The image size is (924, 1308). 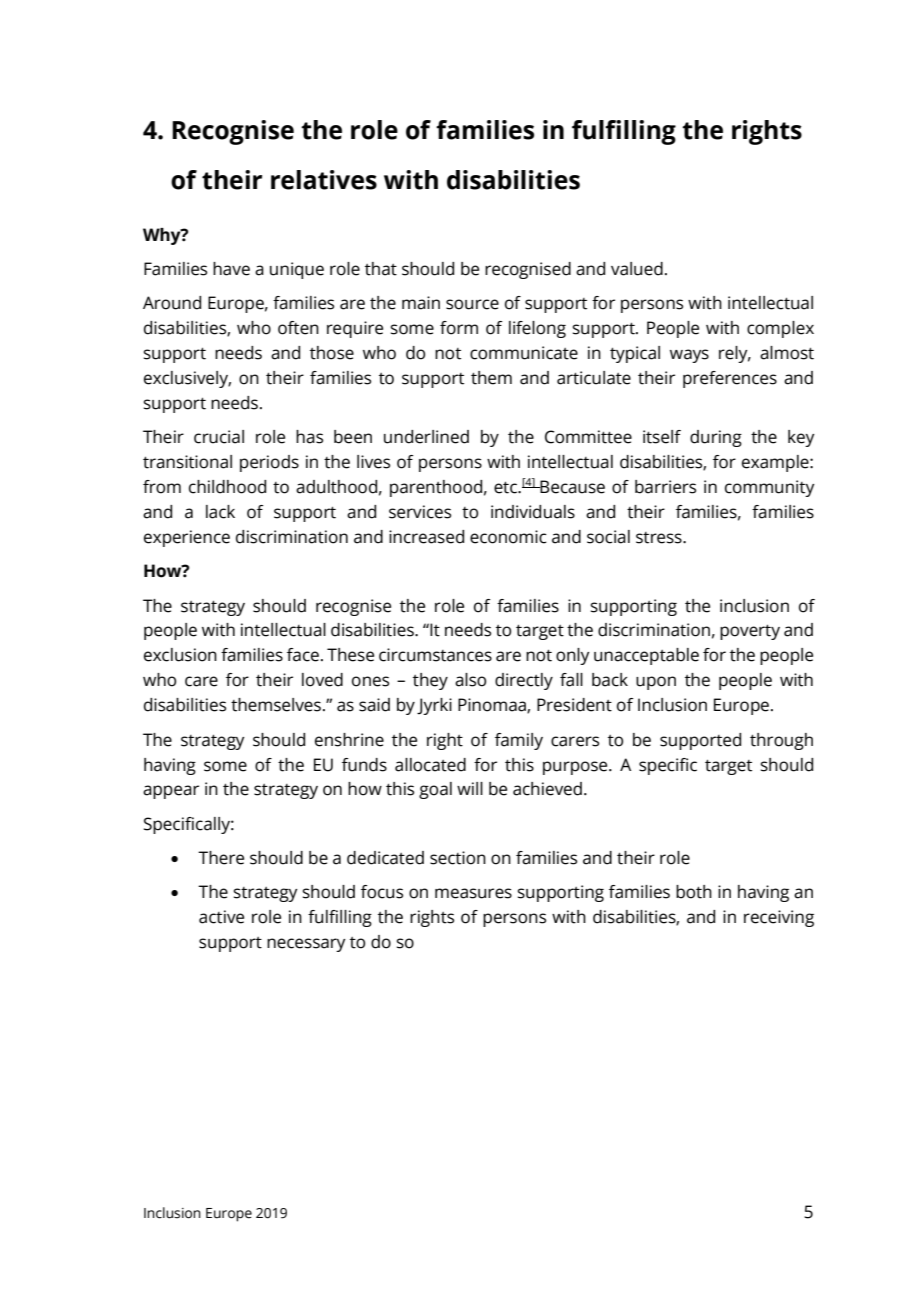 What do you see at coordinates (519, 741) in the page?
I see `family` at bounding box center [519, 741].
